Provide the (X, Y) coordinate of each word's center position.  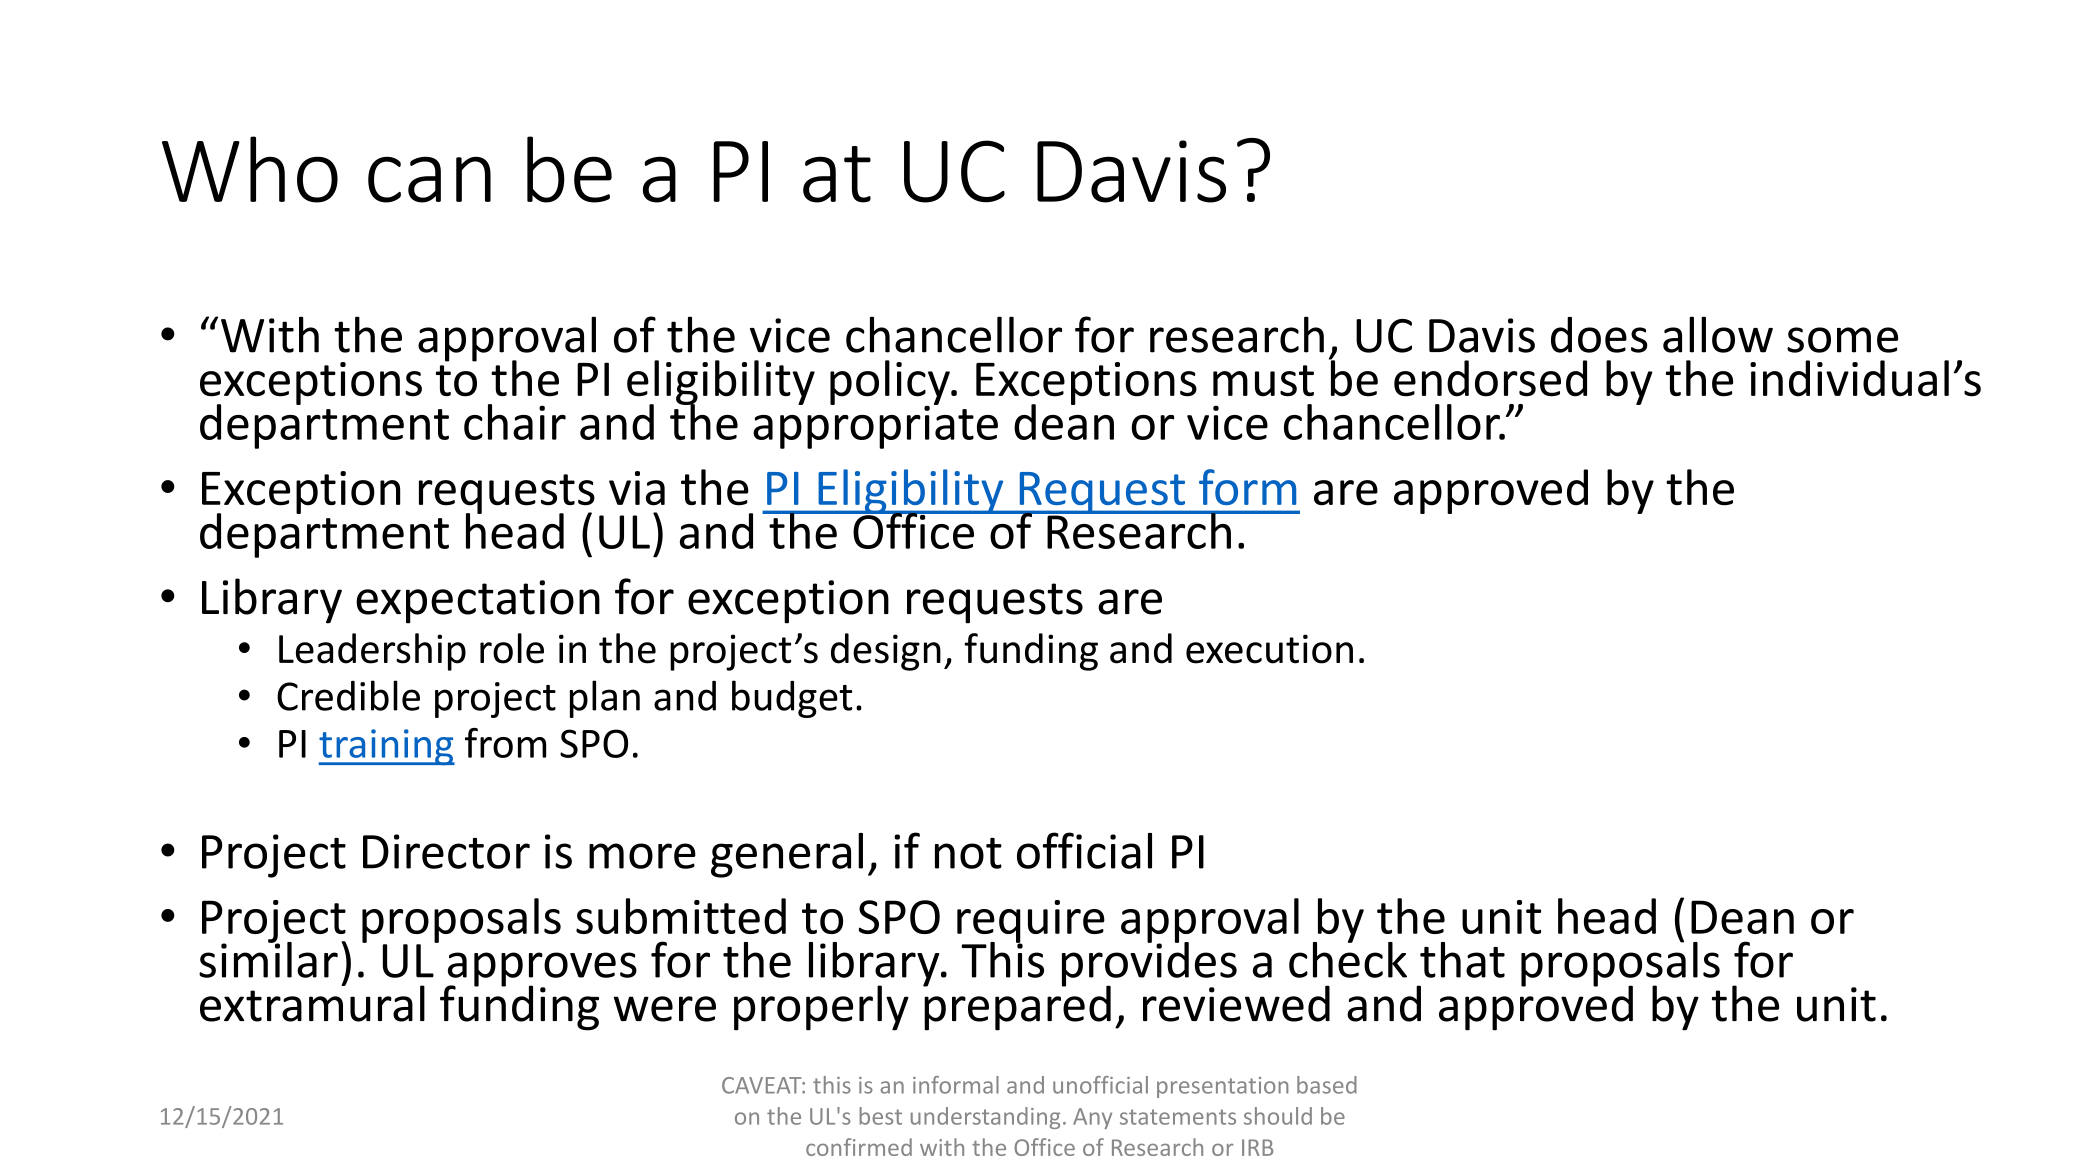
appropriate (875, 426)
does (1599, 335)
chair (515, 422)
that (1462, 960)
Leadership (372, 652)
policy (891, 383)
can (429, 179)
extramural (312, 1002)
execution (1269, 649)
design (886, 652)
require (1031, 922)
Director (446, 851)
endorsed (1490, 378)
